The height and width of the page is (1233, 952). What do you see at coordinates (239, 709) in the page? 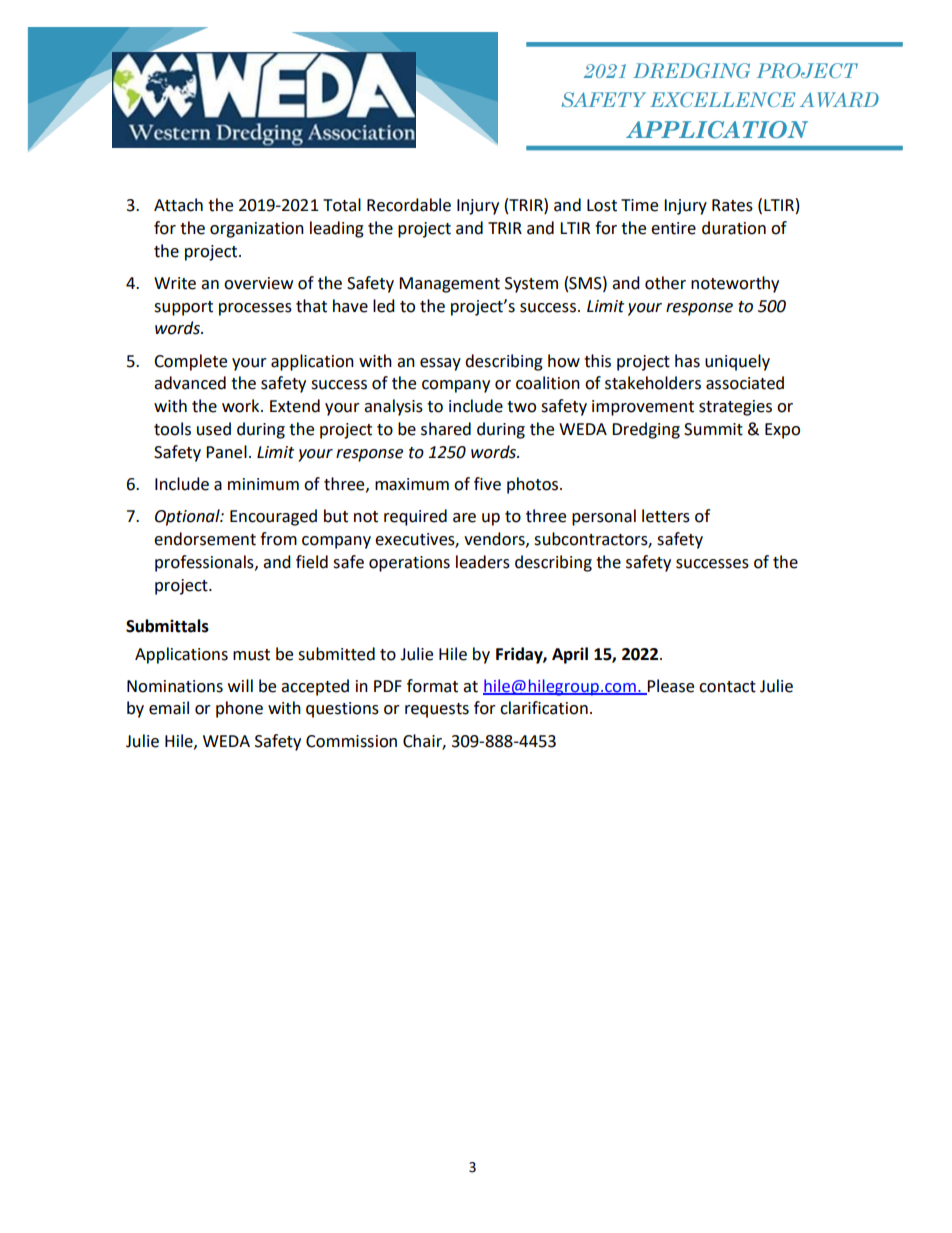
I see `phone` at bounding box center [239, 709].
